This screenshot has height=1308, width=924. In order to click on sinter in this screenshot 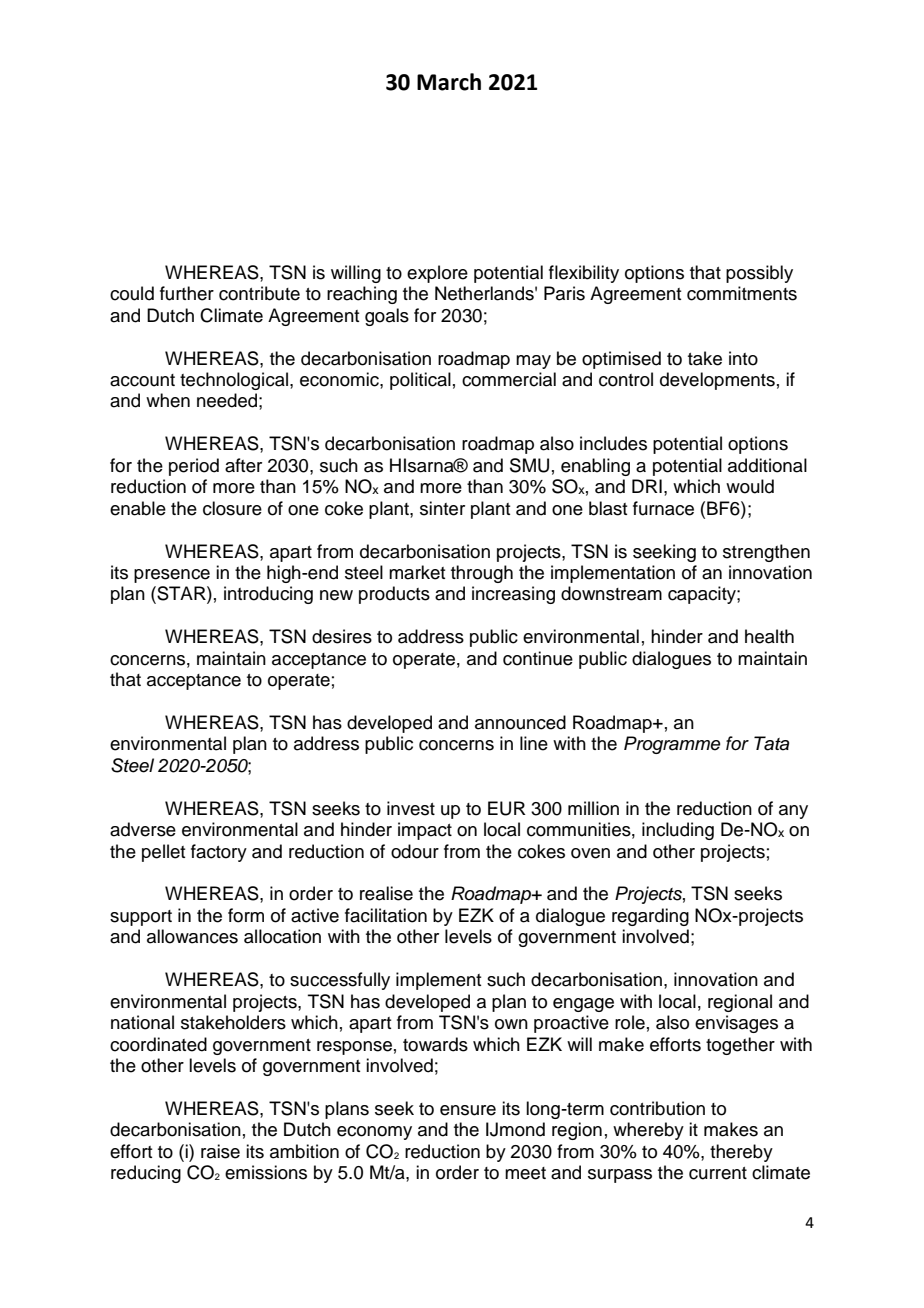, I will do `click(442, 508)`.
